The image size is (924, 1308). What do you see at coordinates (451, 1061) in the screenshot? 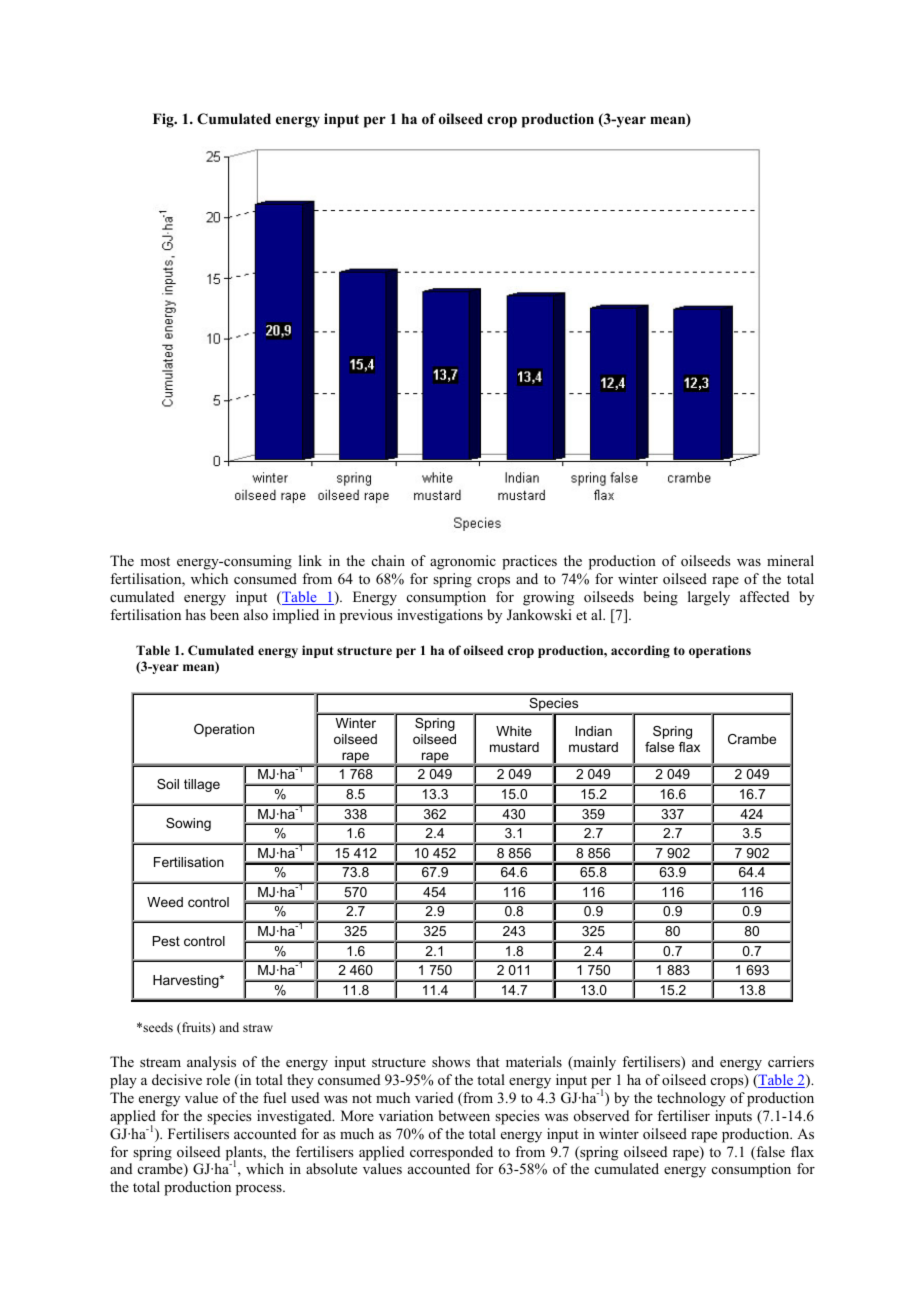
I see `shows` at bounding box center [451, 1061].
